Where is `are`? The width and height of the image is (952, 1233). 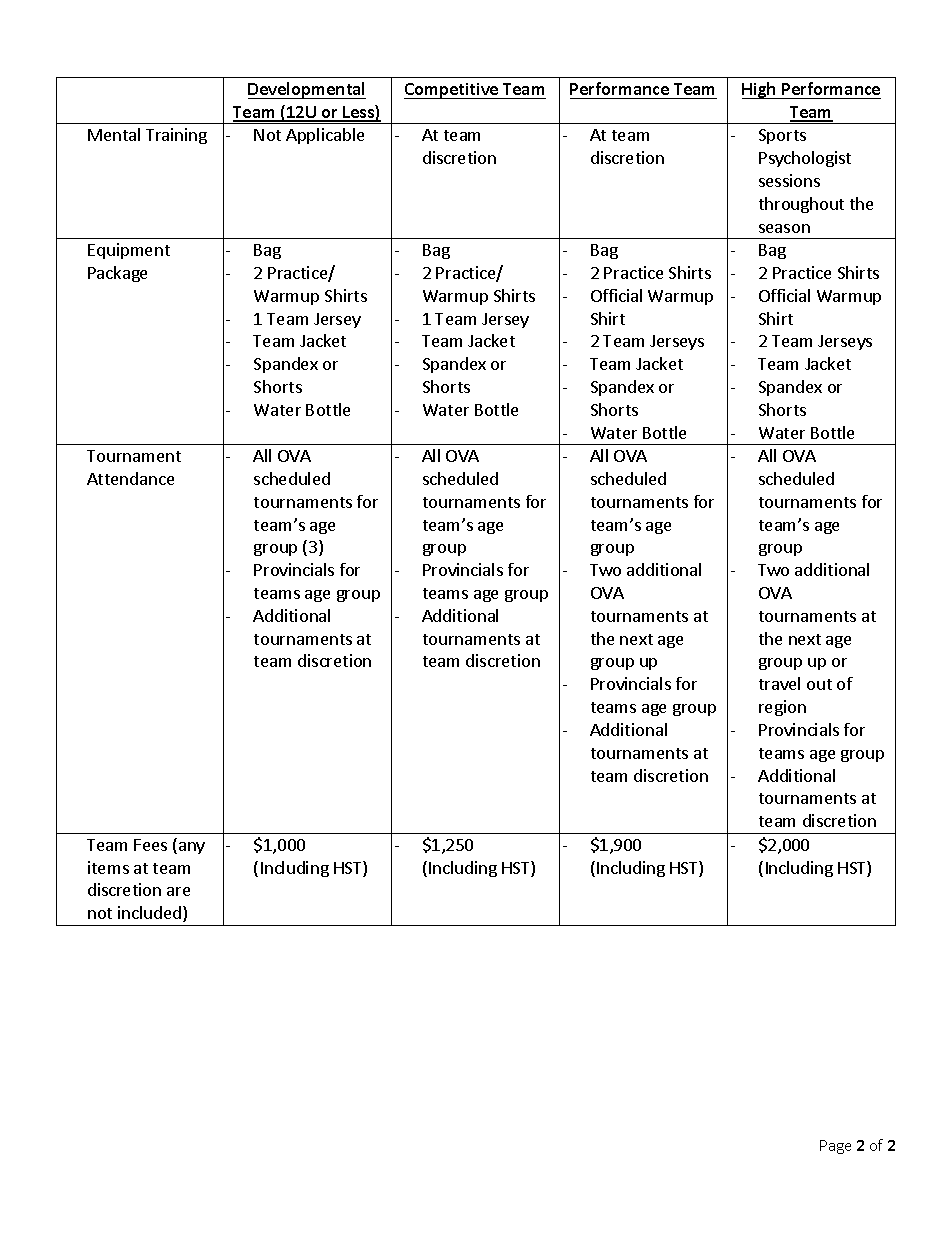
are is located at coordinates (178, 891).
